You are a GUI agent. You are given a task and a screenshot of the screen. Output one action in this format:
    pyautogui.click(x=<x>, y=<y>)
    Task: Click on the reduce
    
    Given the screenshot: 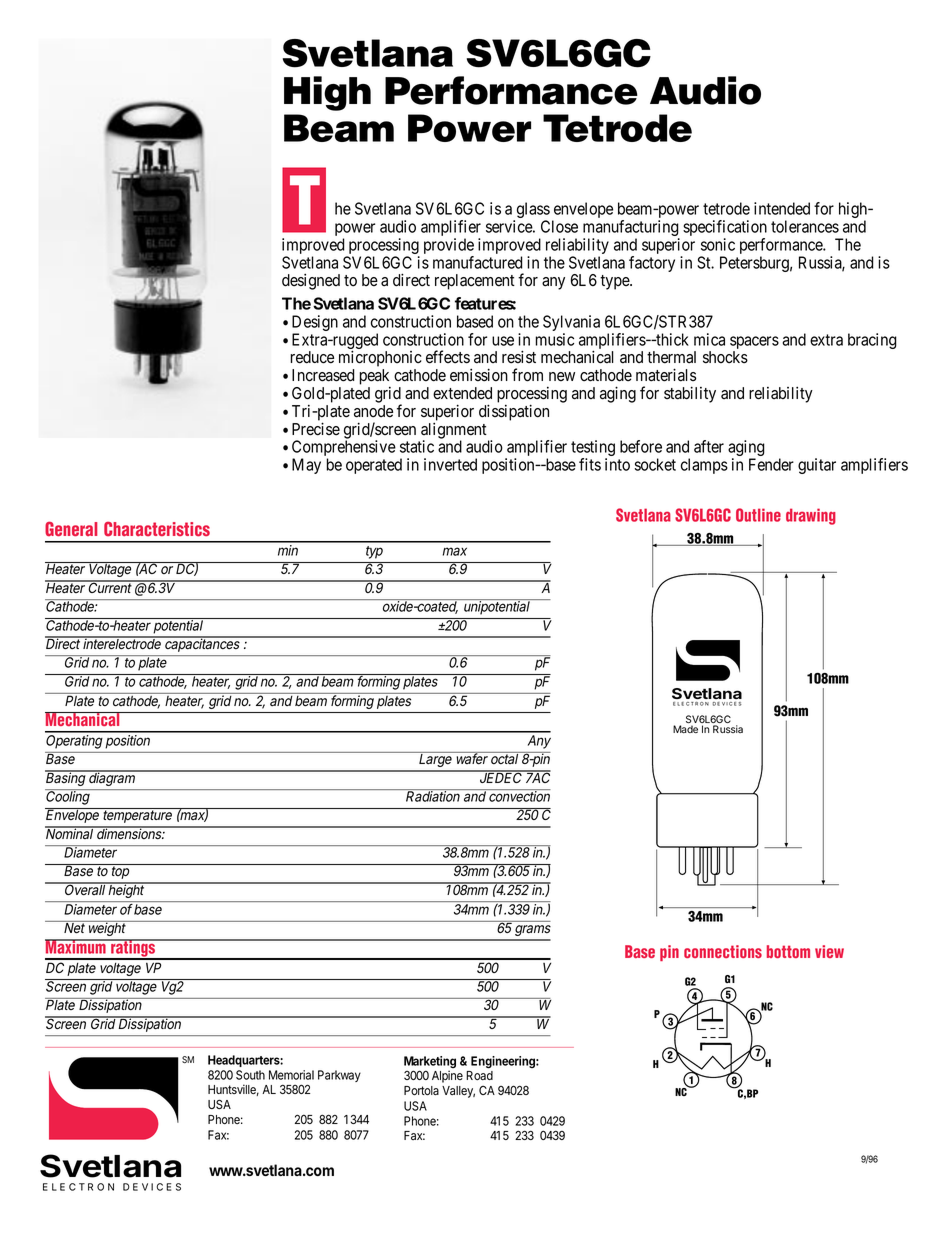 What is the action you would take?
    pyautogui.click(x=312, y=357)
